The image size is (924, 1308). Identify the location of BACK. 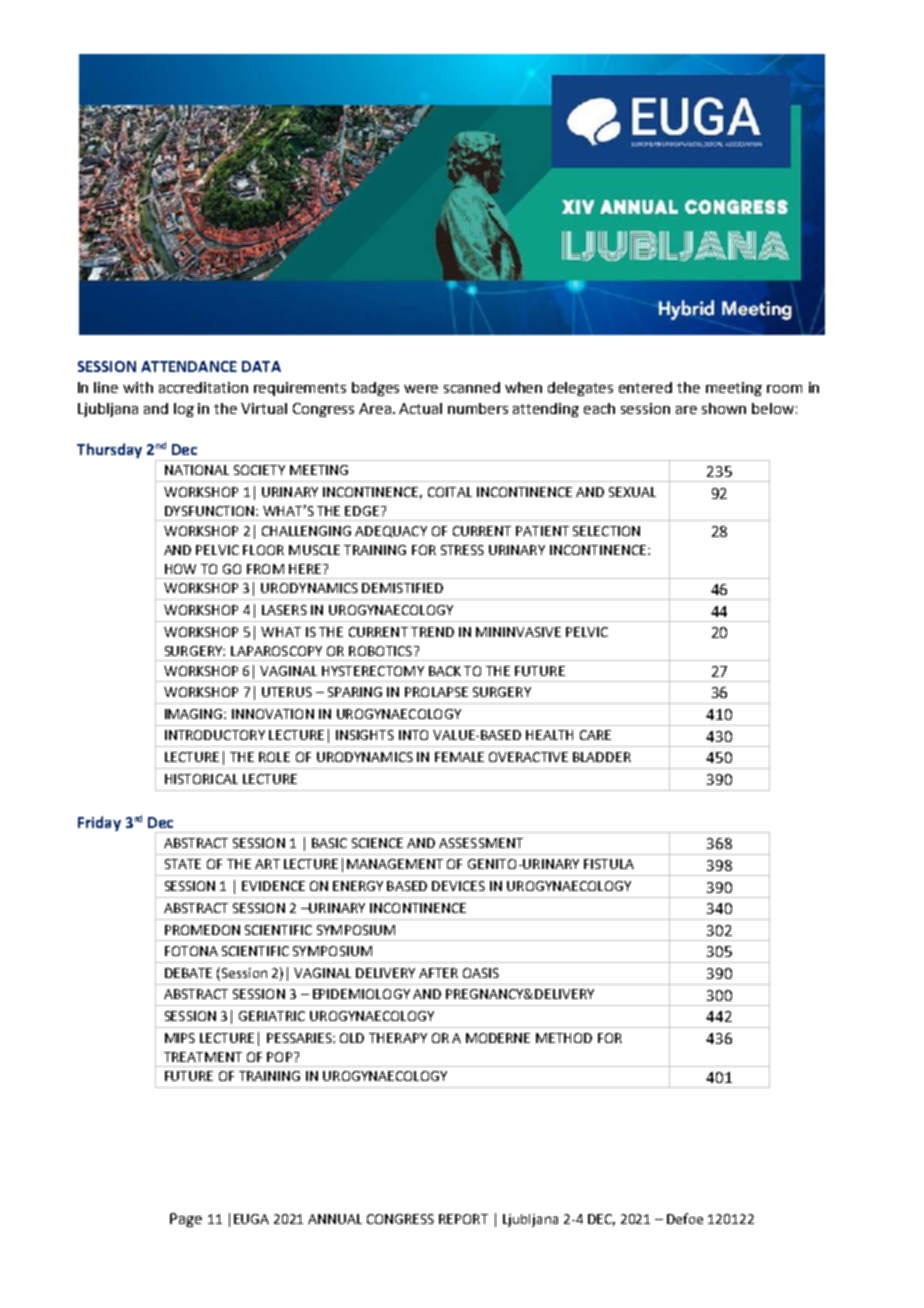
(445, 671).
